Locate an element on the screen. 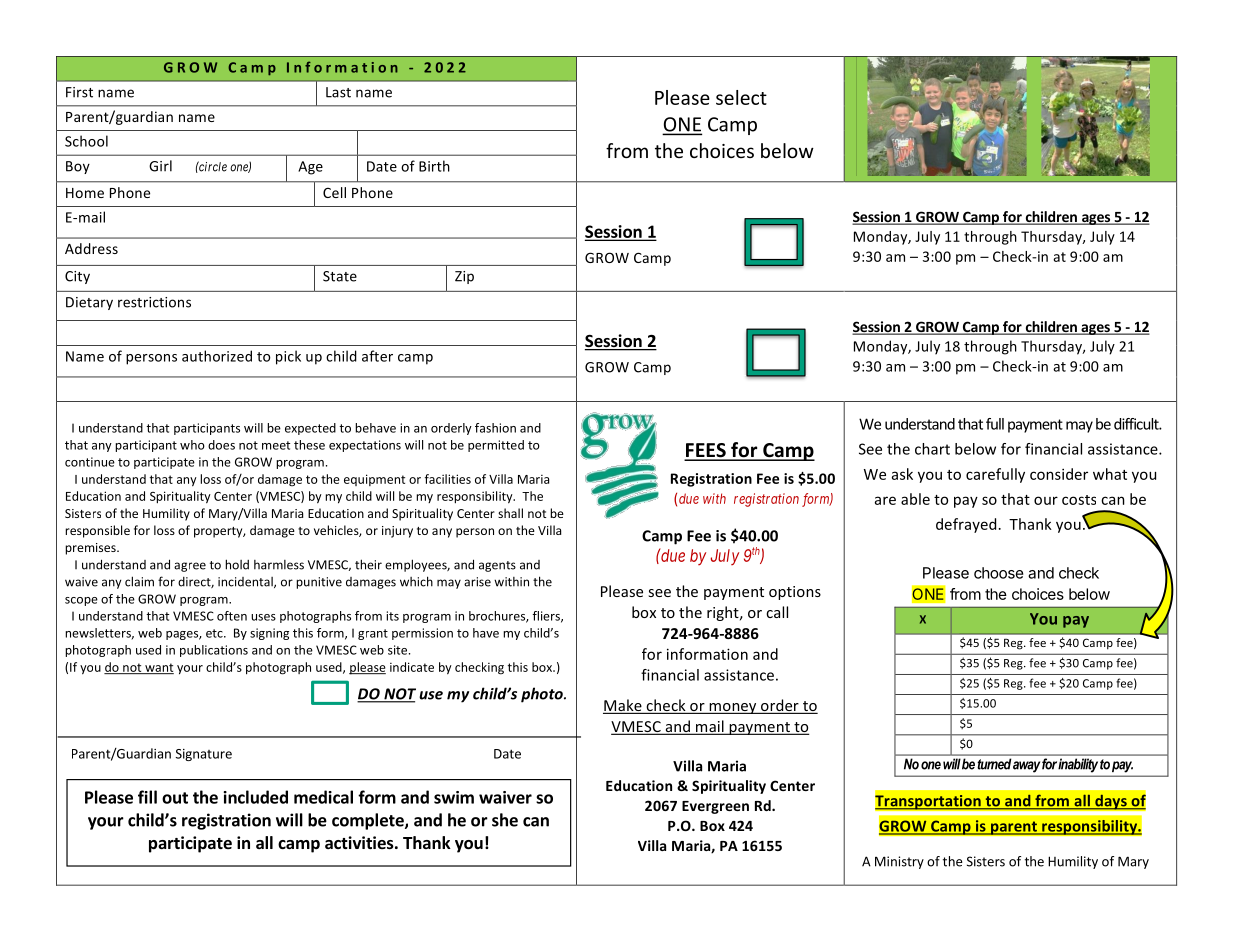  out is located at coordinates (175, 798).
